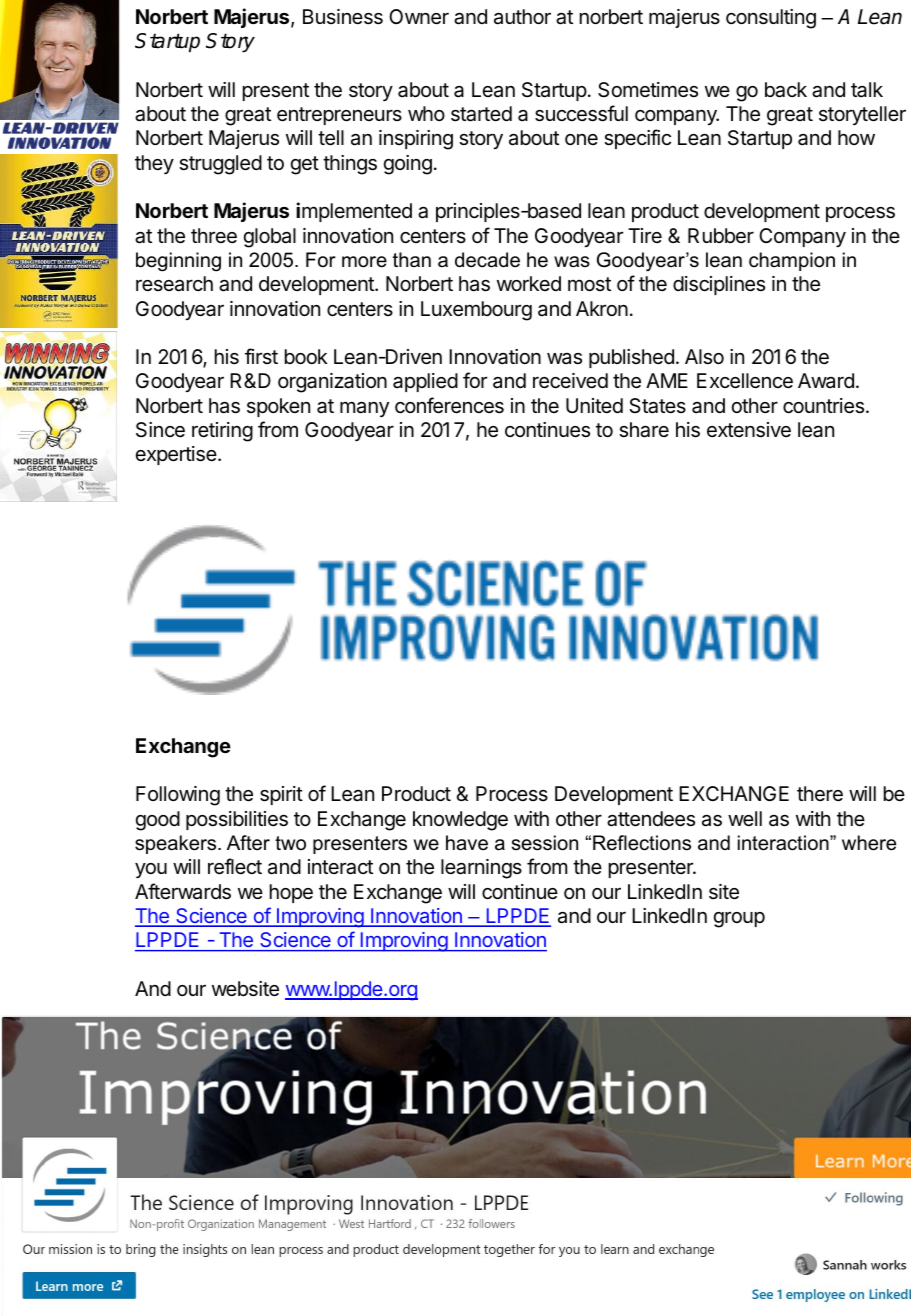  I want to click on Business, so click(343, 17).
